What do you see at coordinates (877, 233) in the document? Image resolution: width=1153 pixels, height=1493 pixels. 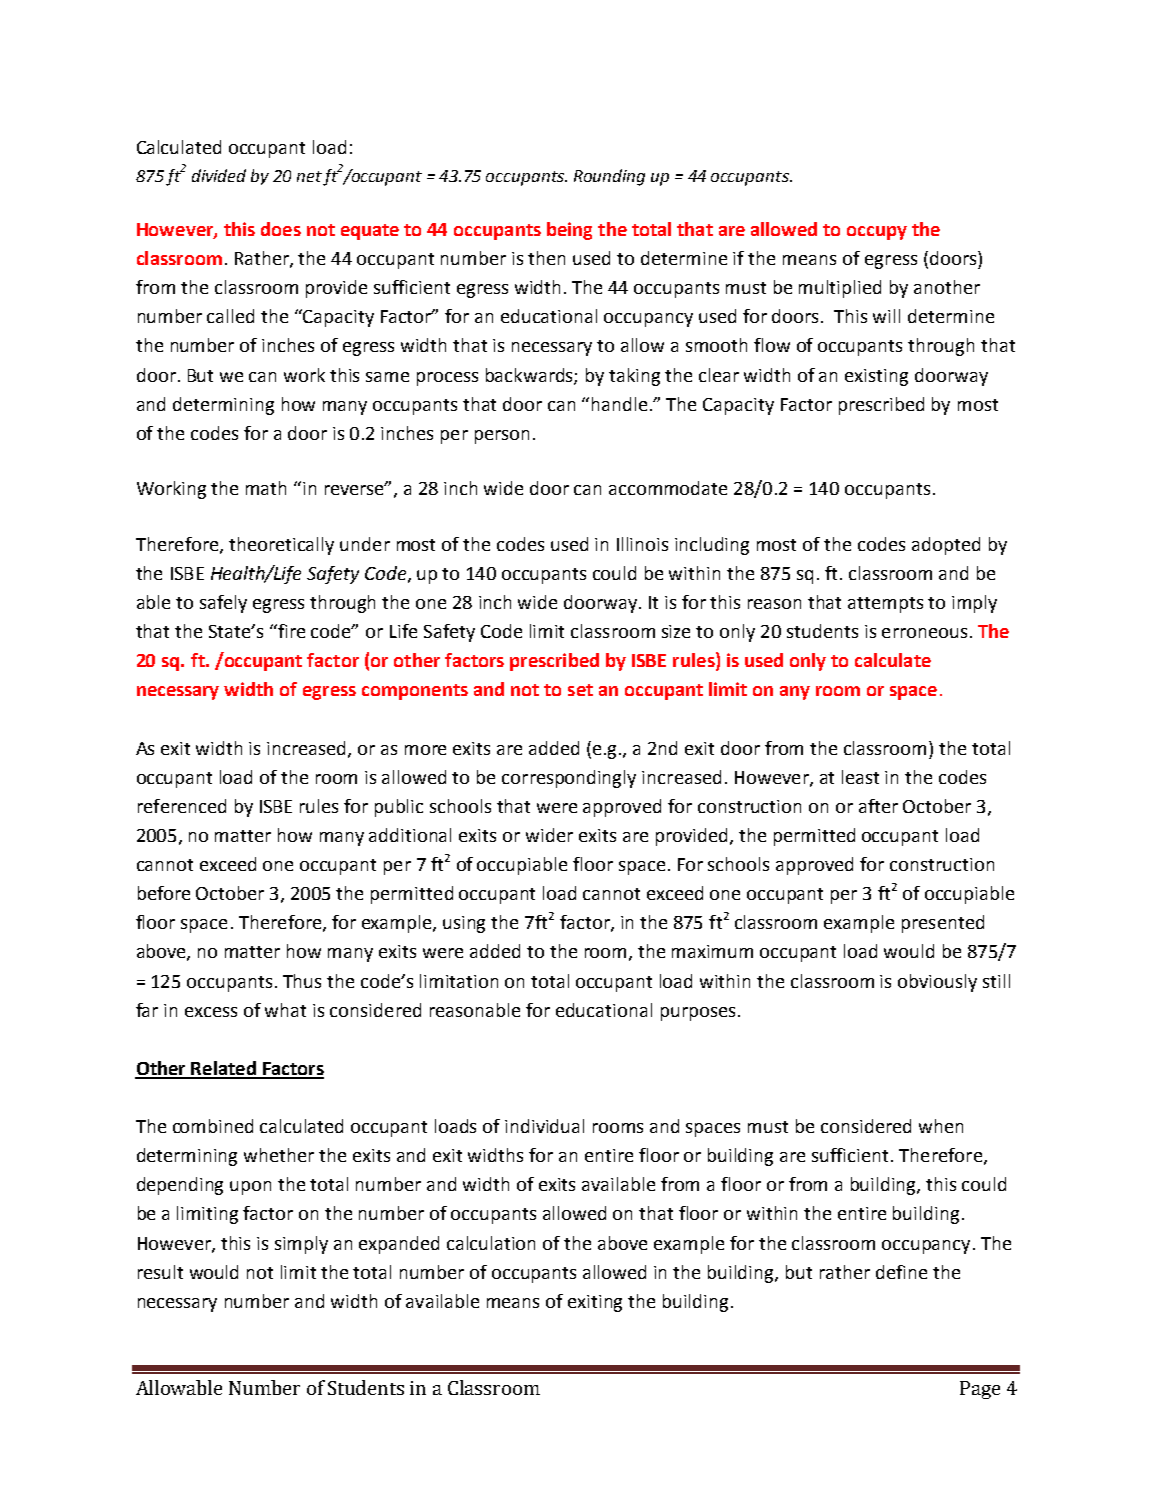 I see `occupy` at bounding box center [877, 233].
